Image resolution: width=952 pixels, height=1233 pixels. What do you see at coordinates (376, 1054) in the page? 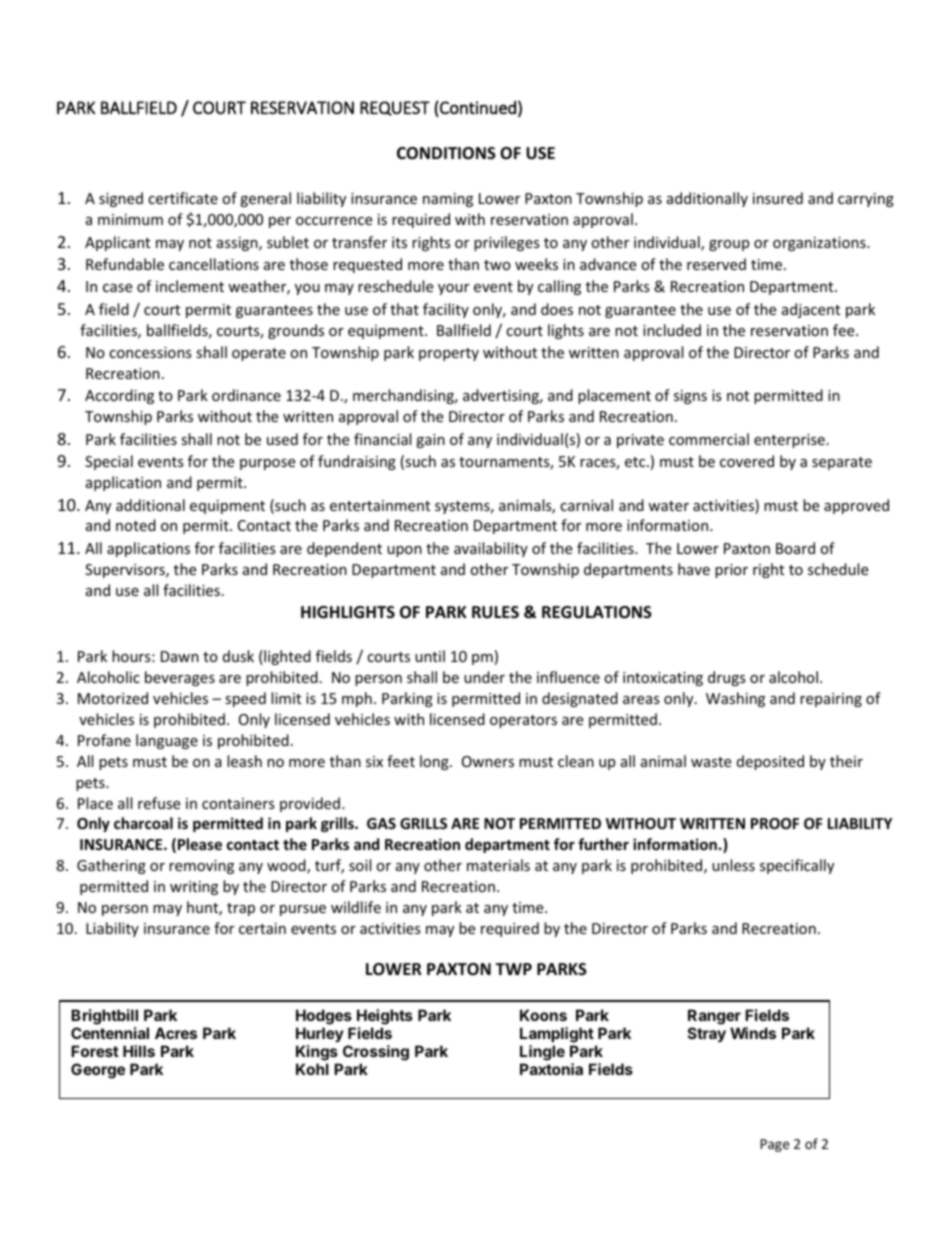
I see `Crossing` at bounding box center [376, 1054].
